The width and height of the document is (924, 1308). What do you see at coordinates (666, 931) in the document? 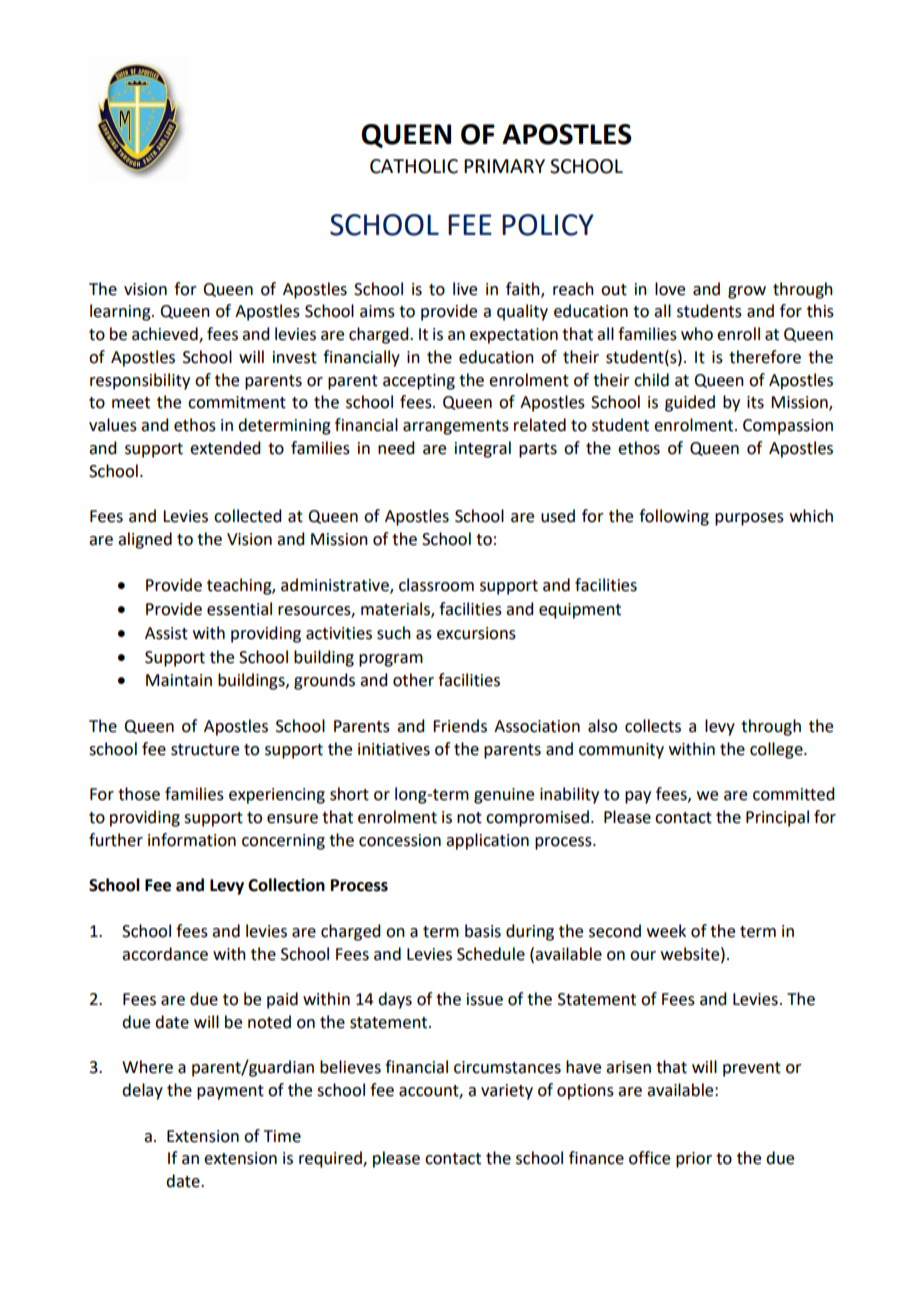
I see `week` at bounding box center [666, 931].
